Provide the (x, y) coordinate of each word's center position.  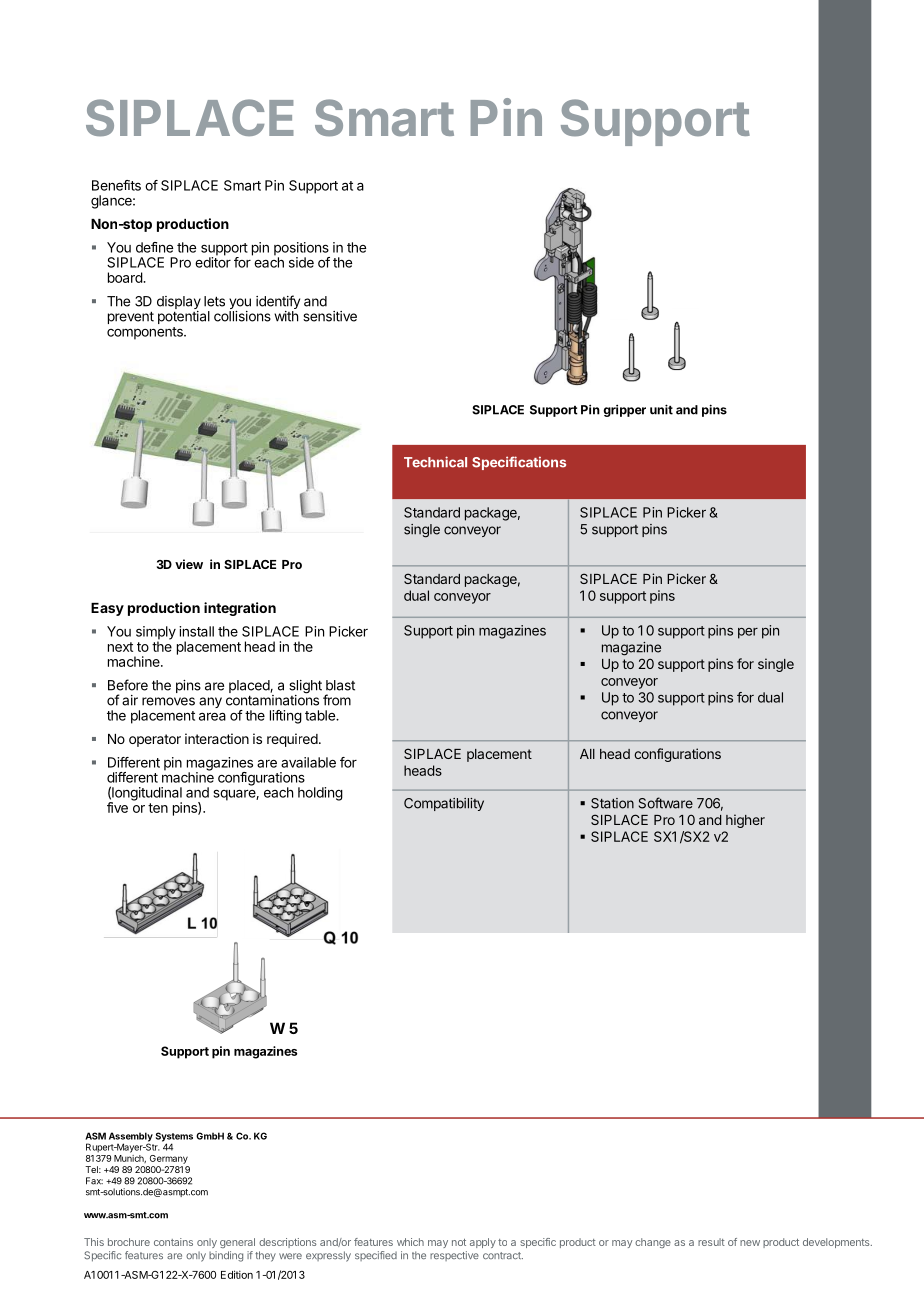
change (653, 1243)
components (146, 333)
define (154, 247)
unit (661, 409)
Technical (435, 462)
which (410, 1242)
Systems (174, 1138)
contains (173, 1242)
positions (302, 250)
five (117, 807)
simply (156, 634)
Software (666, 803)
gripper (624, 411)
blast (340, 685)
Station (612, 803)
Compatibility (444, 804)
